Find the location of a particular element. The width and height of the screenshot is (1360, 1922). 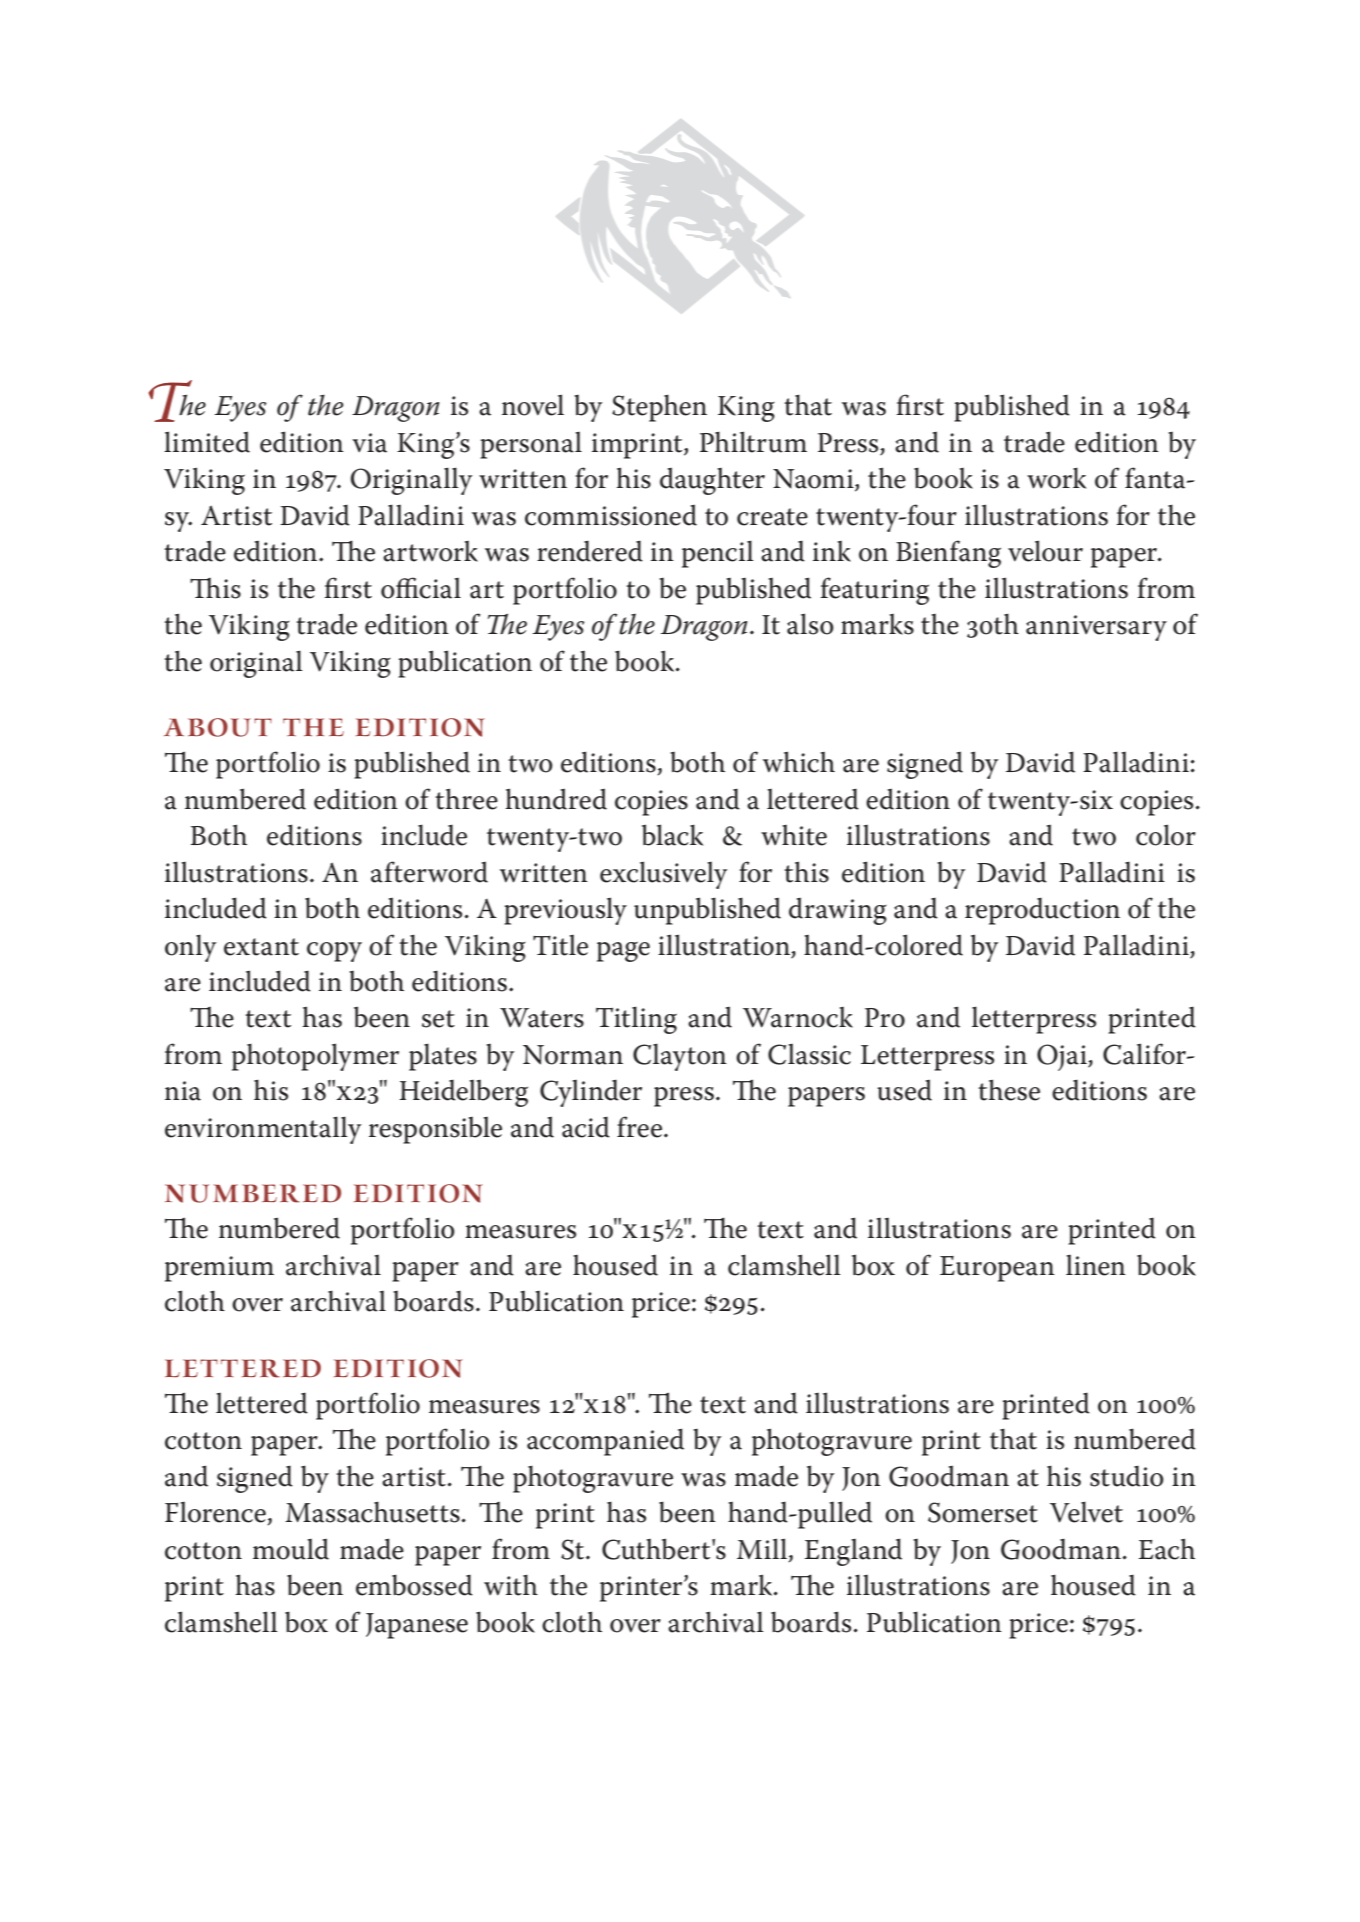

European is located at coordinates (997, 1269).
